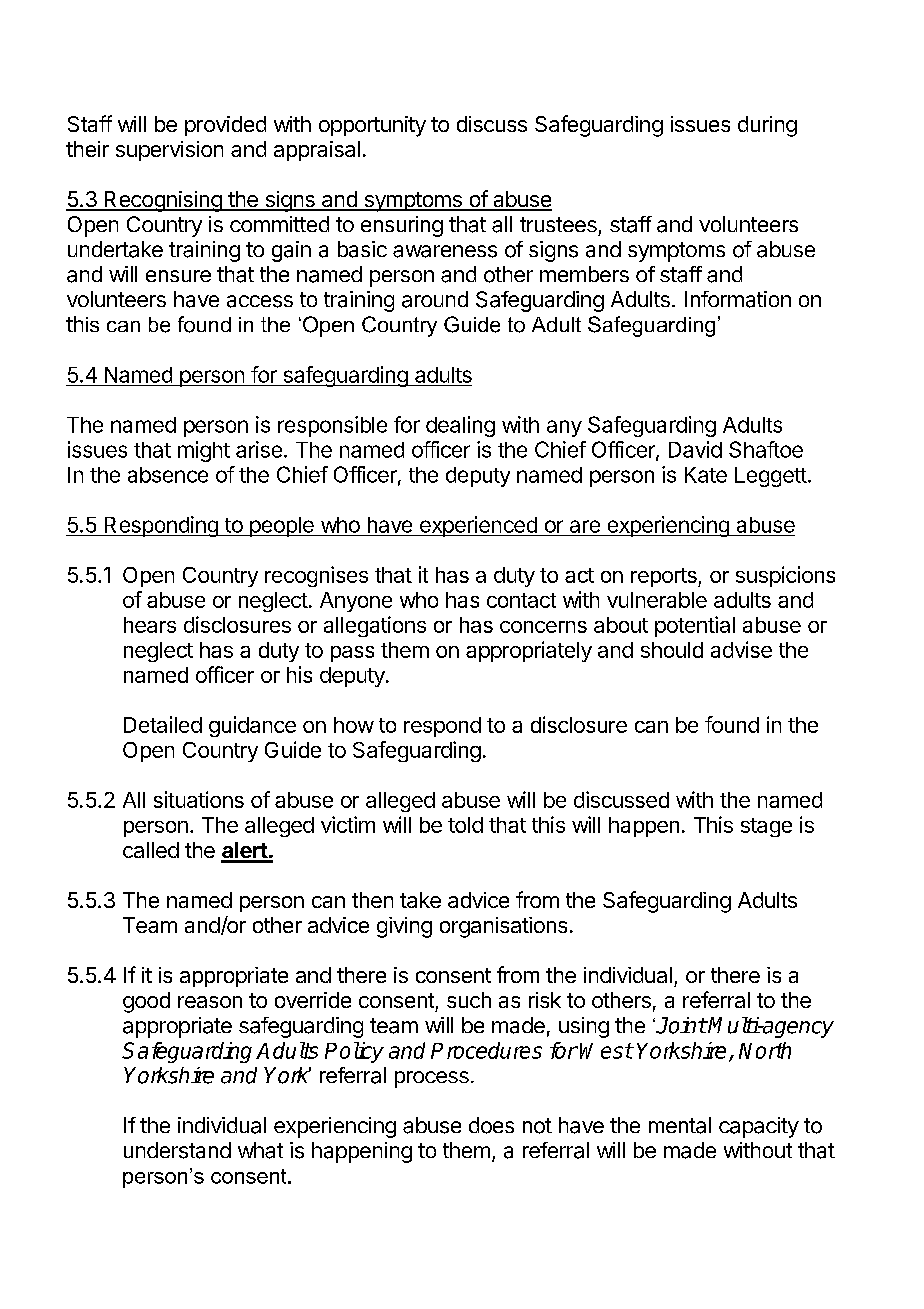 The image size is (924, 1309). What do you see at coordinates (168, 475) in the screenshot?
I see `absence` at bounding box center [168, 475].
